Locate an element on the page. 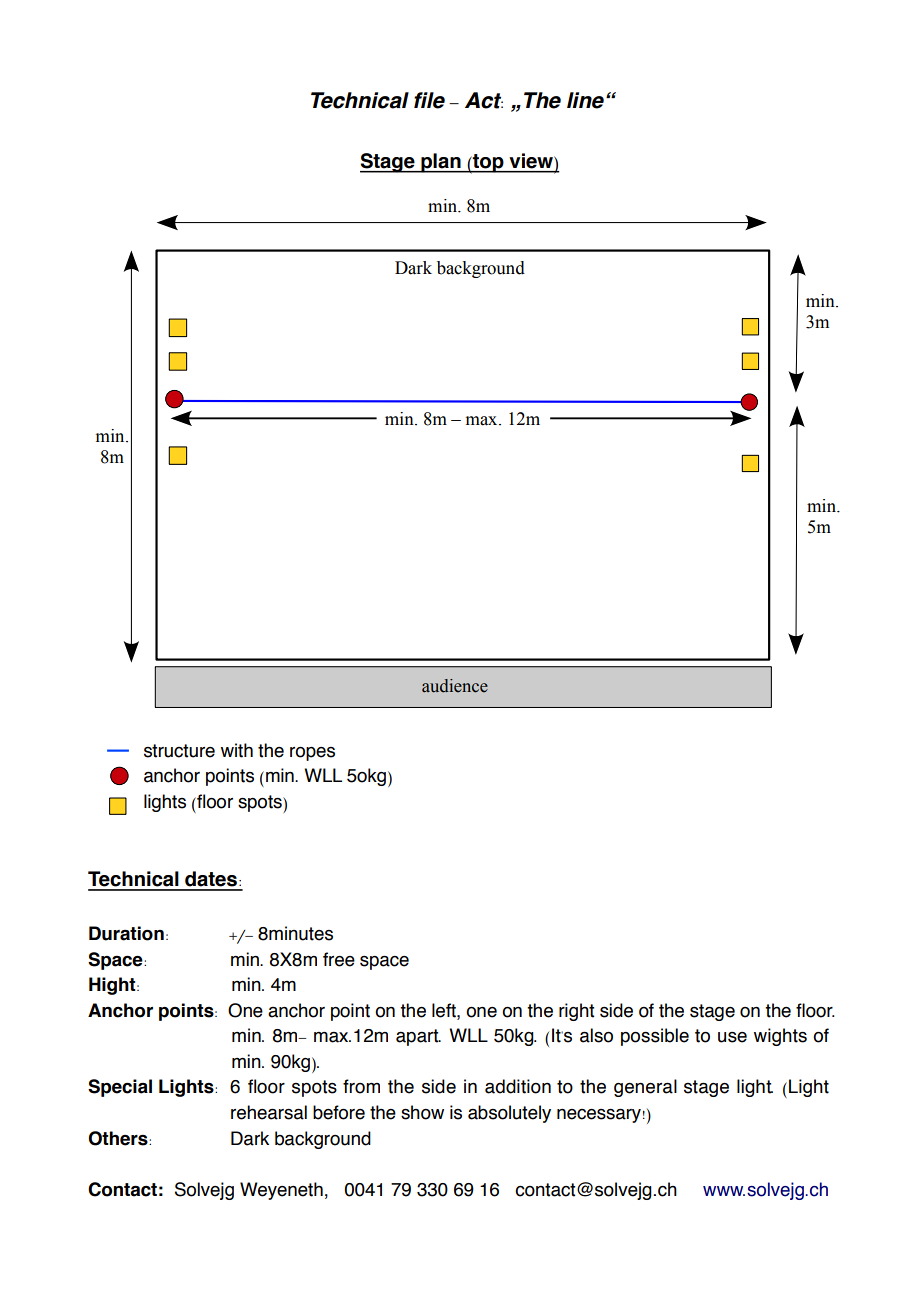  plan is located at coordinates (441, 163).
